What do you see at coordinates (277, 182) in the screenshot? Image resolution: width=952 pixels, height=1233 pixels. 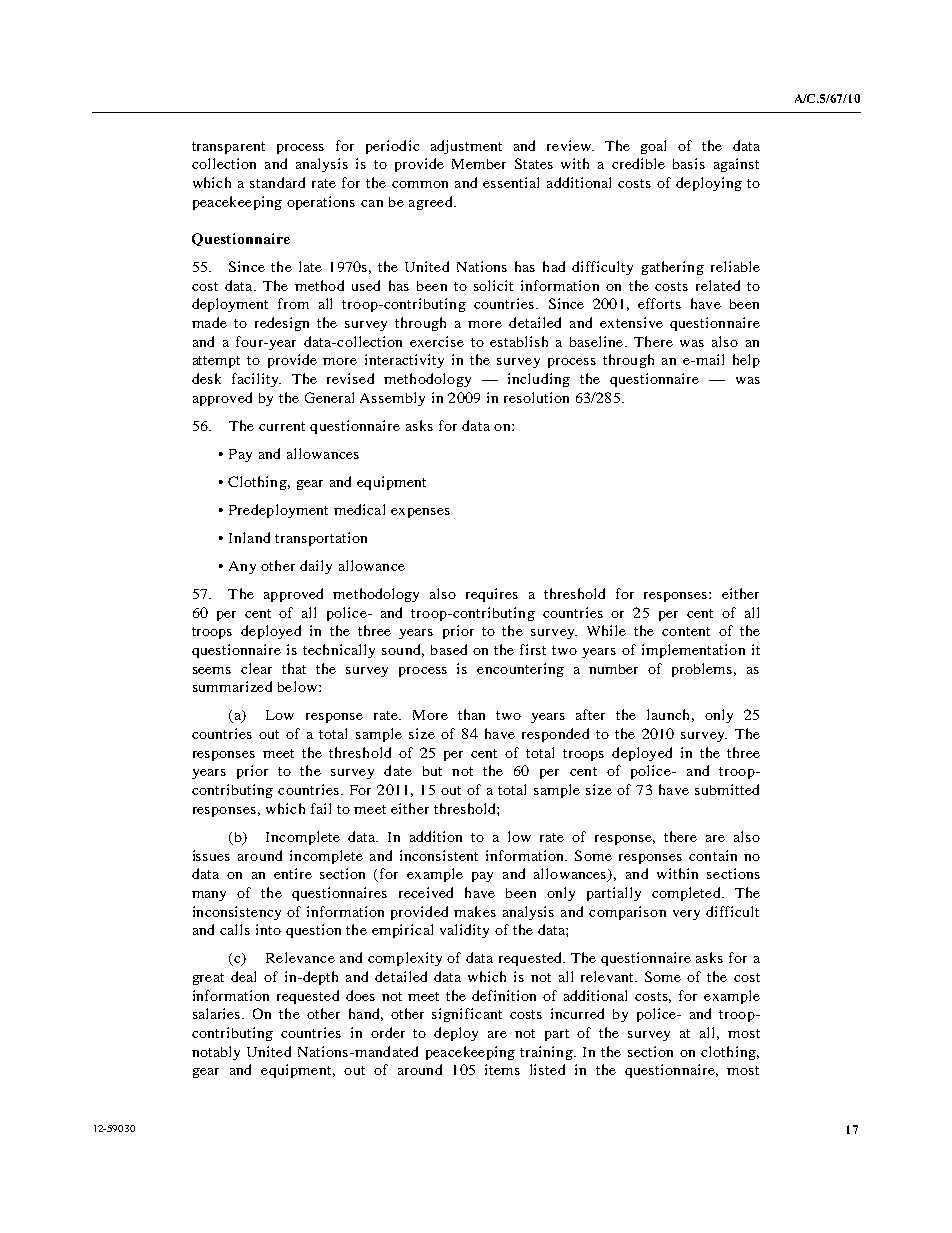 I see `standard` at bounding box center [277, 182].
